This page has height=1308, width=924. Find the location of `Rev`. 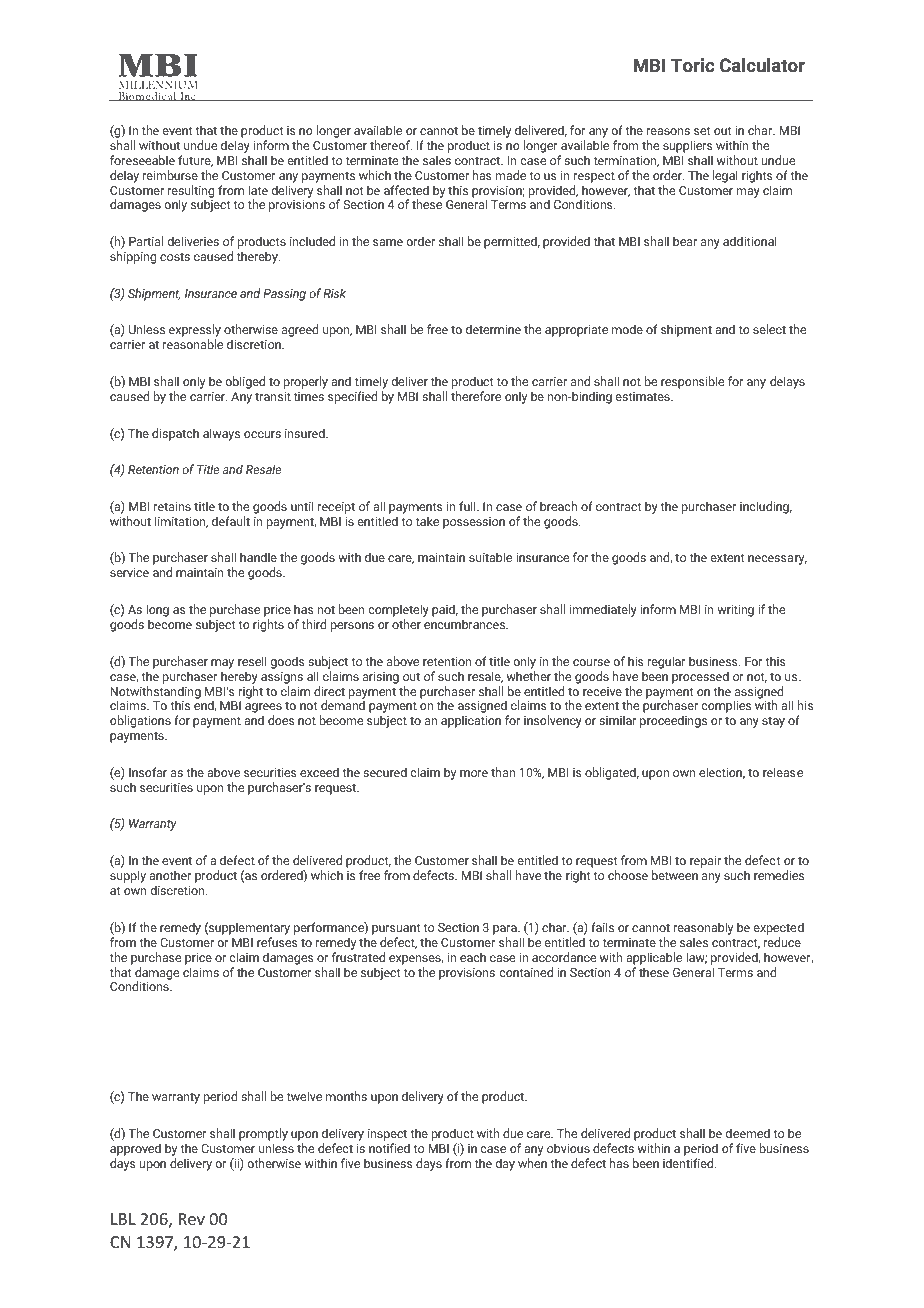

Rev is located at coordinates (192, 1219).
